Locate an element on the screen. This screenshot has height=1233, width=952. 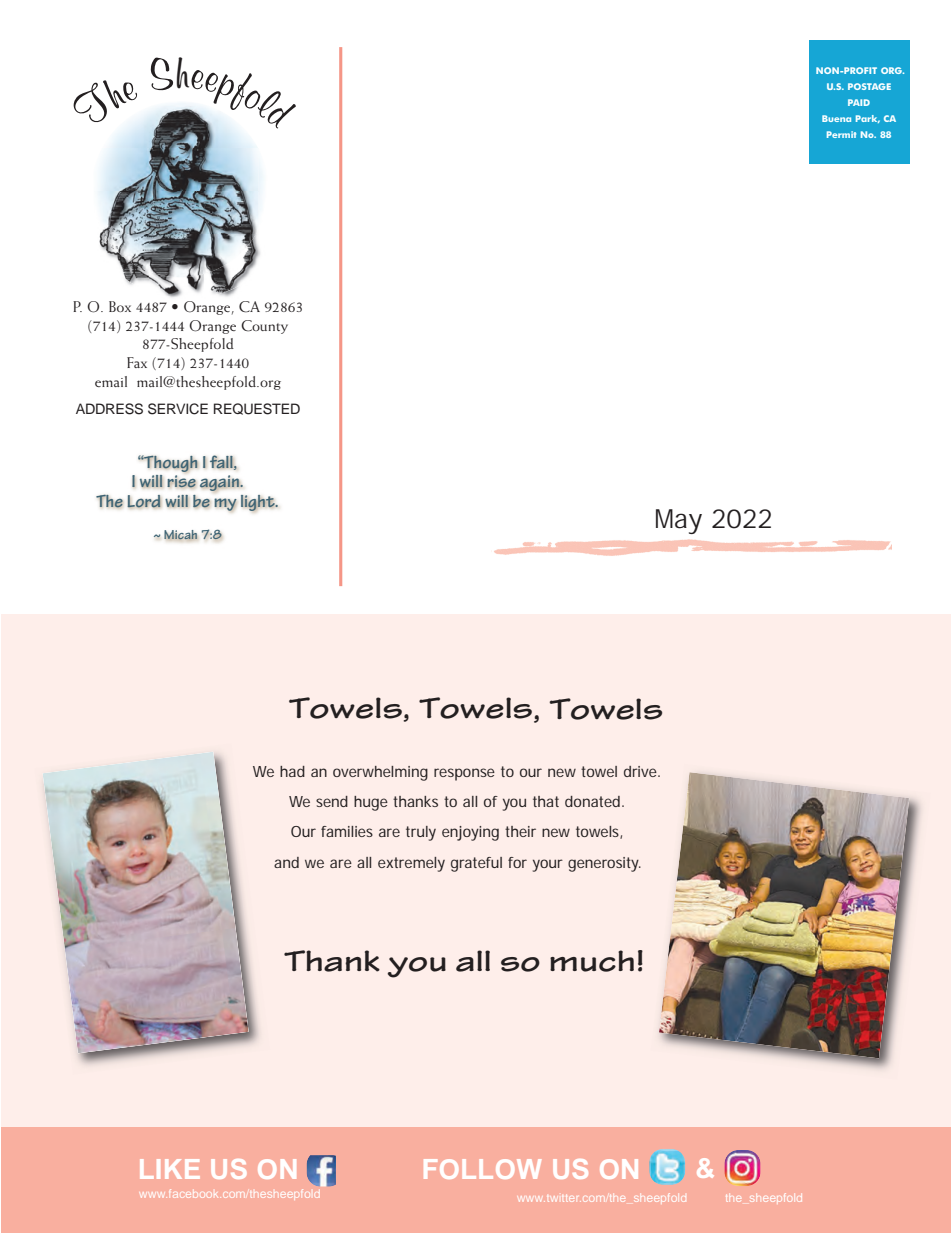
Permit is located at coordinates (841, 134).
